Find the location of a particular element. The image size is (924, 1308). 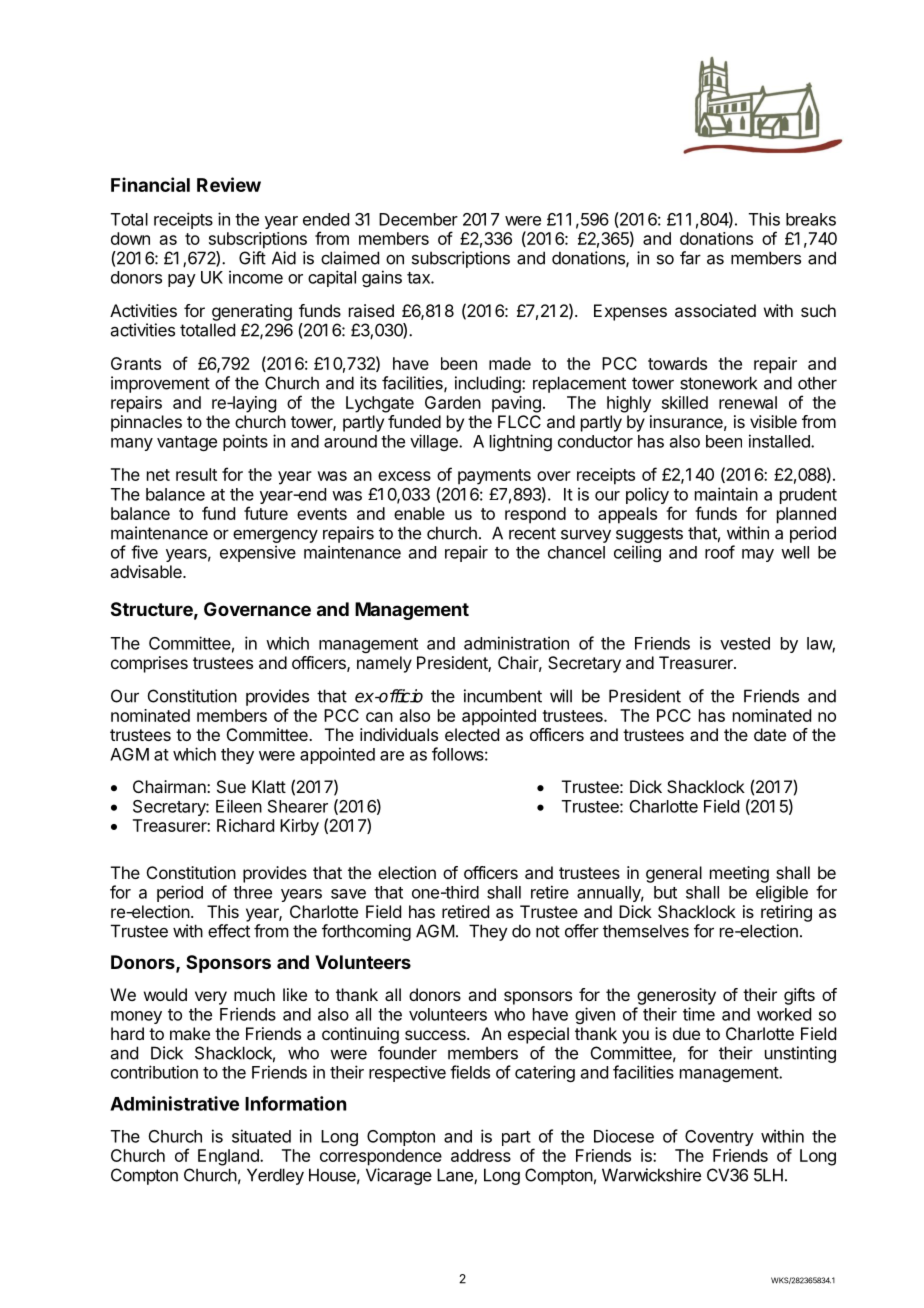

breaks is located at coordinates (811, 219).
